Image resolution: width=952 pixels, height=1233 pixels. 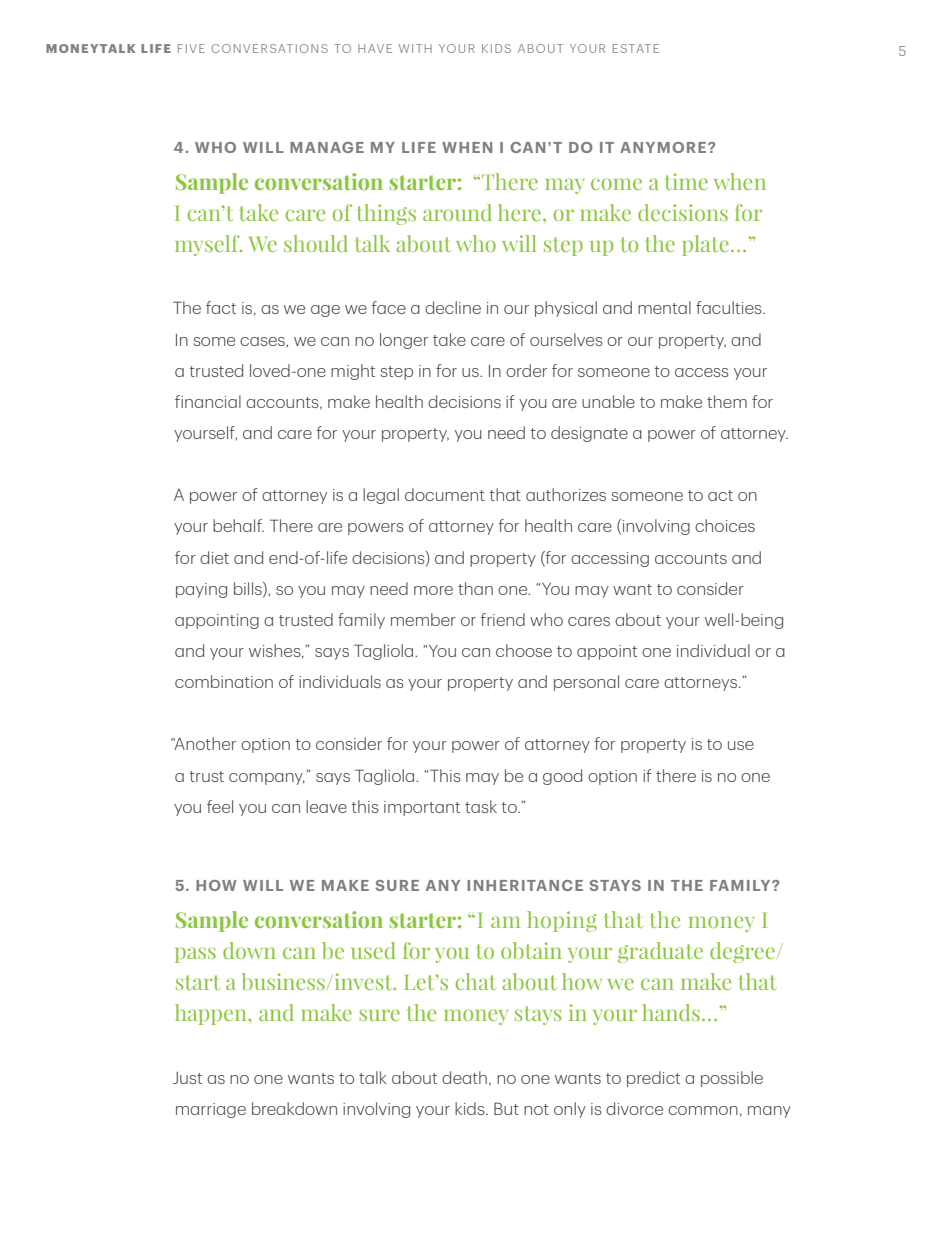 I want to click on faculties, so click(x=730, y=307).
